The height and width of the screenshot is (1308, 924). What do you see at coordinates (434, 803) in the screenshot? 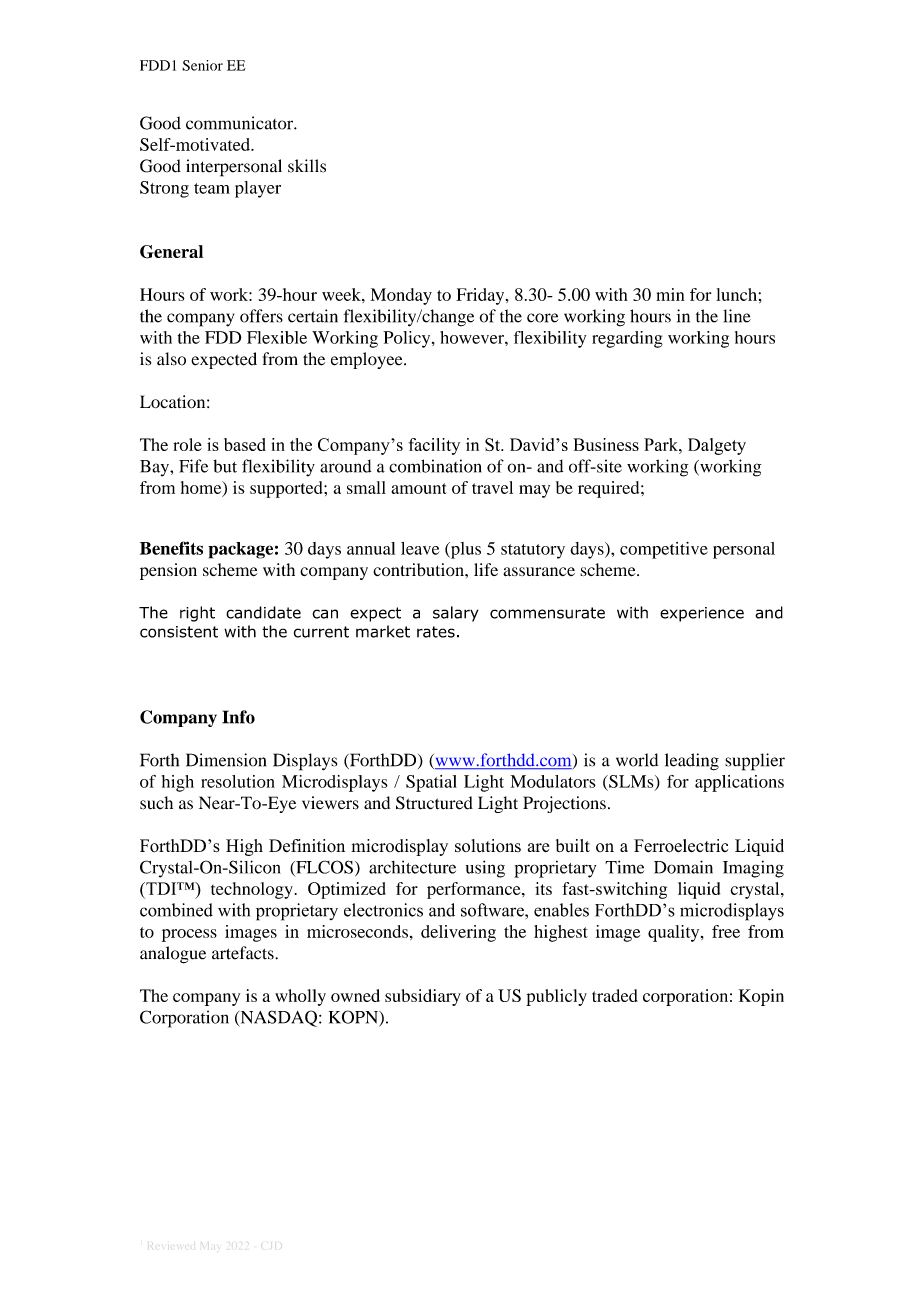
I see `Structured` at bounding box center [434, 803].
